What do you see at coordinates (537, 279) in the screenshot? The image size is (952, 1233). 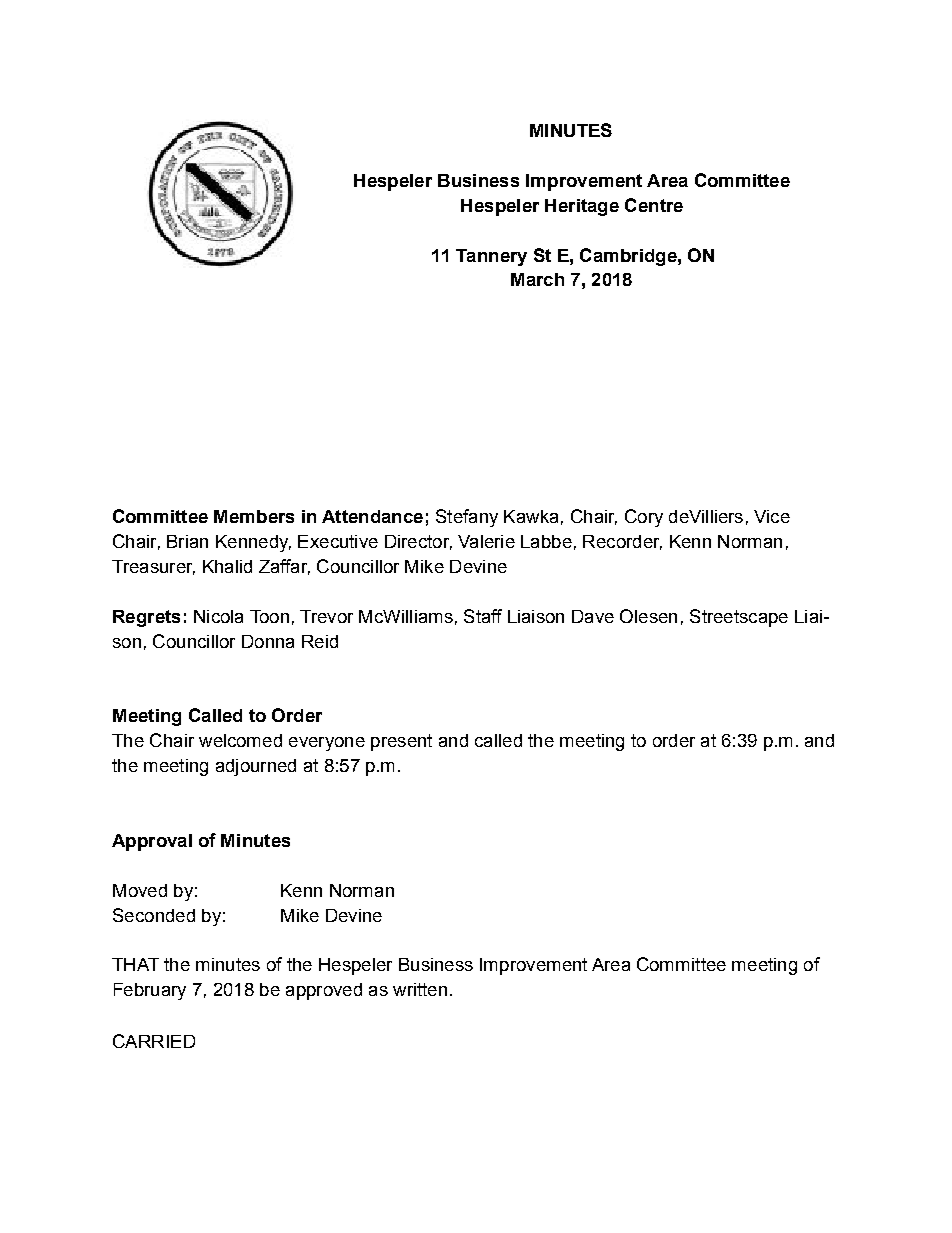 I see `March` at bounding box center [537, 279].
